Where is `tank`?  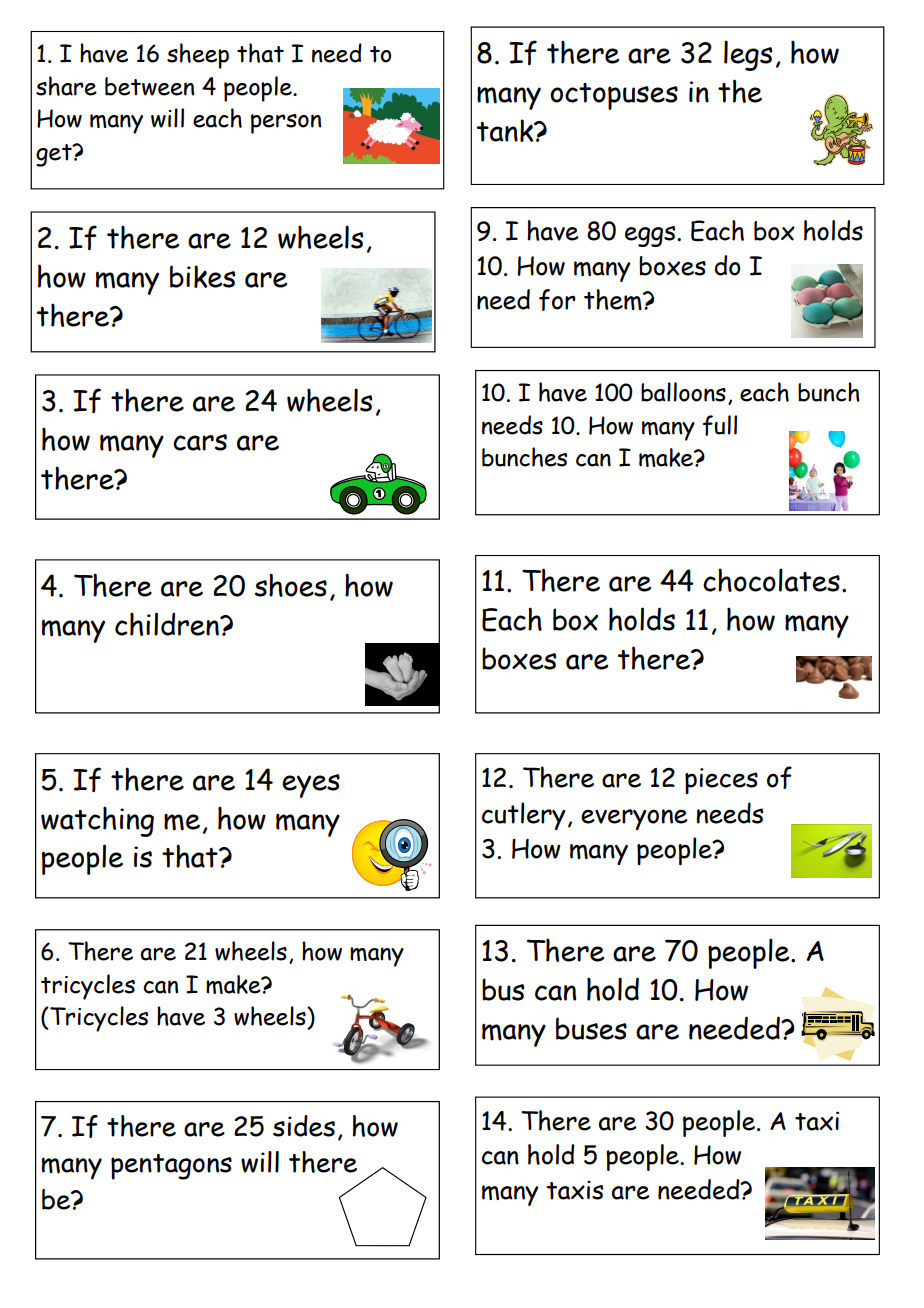 tank is located at coordinates (506, 130).
